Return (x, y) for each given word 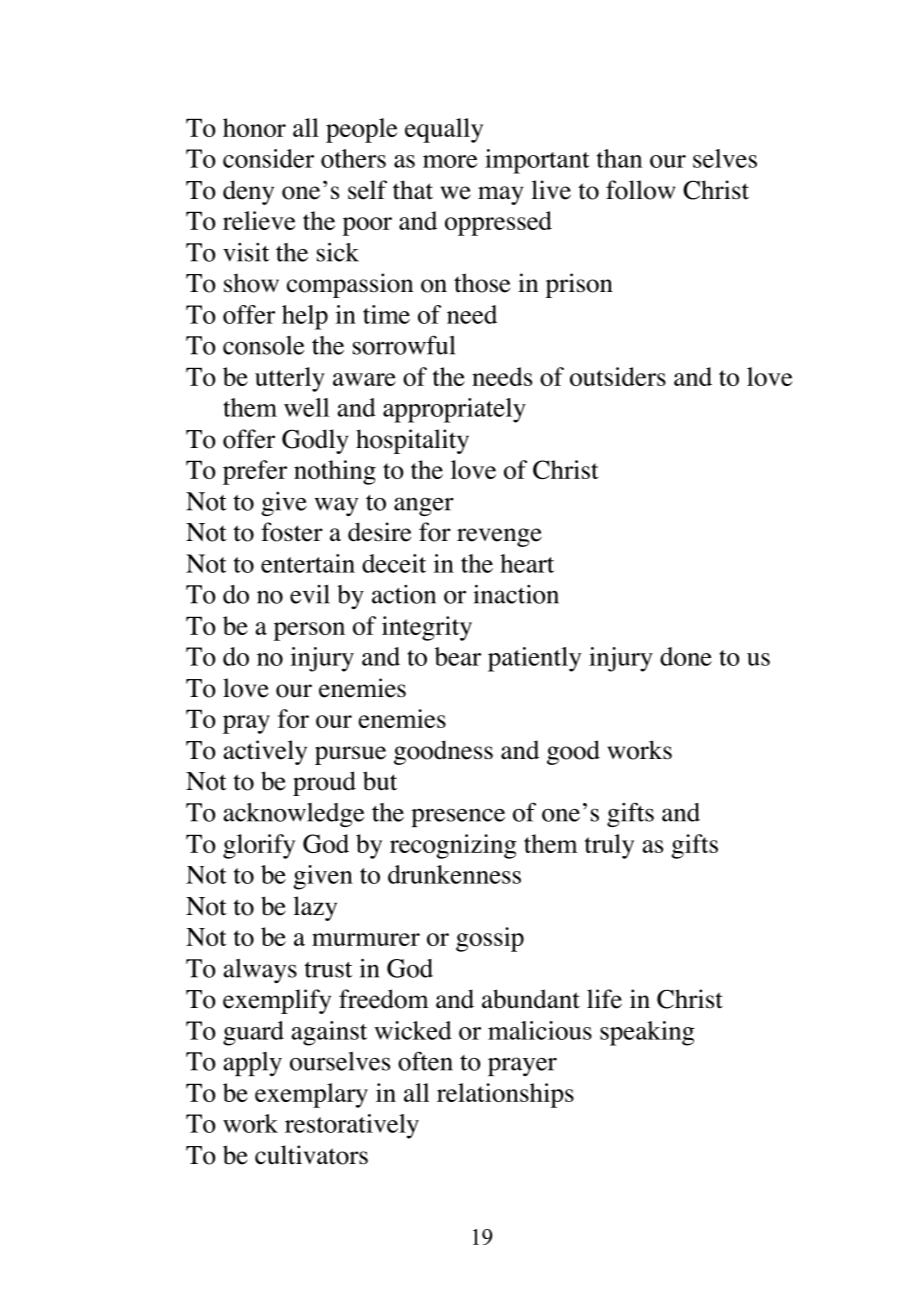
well (306, 407)
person (309, 631)
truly (609, 846)
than (619, 158)
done (686, 656)
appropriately (454, 410)
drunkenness (454, 874)
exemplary (311, 1095)
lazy (315, 908)
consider (268, 158)
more (450, 161)
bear (458, 656)
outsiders (618, 376)
